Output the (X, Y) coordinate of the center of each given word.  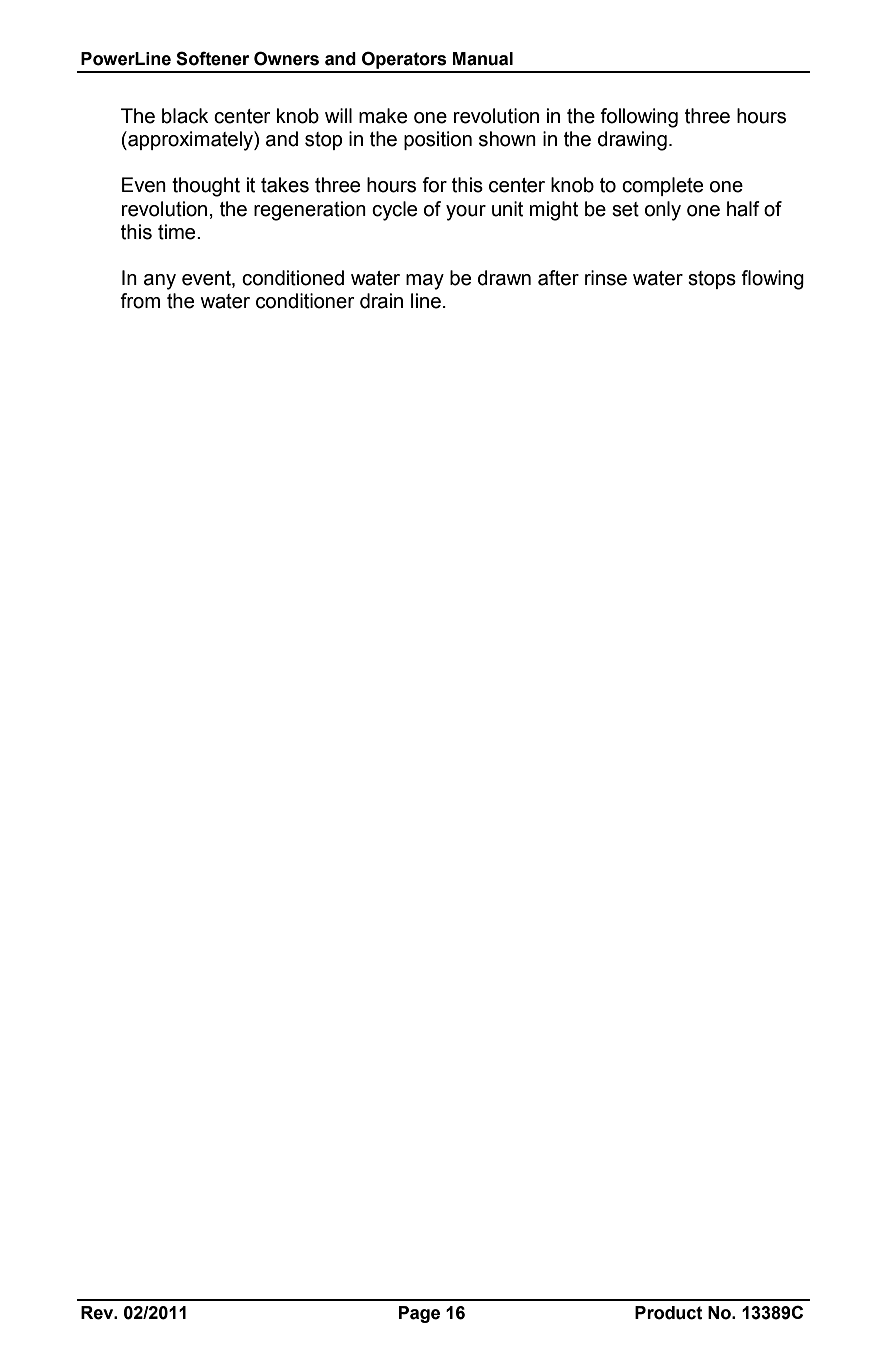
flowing (772, 280)
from (140, 301)
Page (419, 1314)
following (639, 118)
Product (668, 1313)
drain (381, 301)
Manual (483, 59)
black (185, 116)
